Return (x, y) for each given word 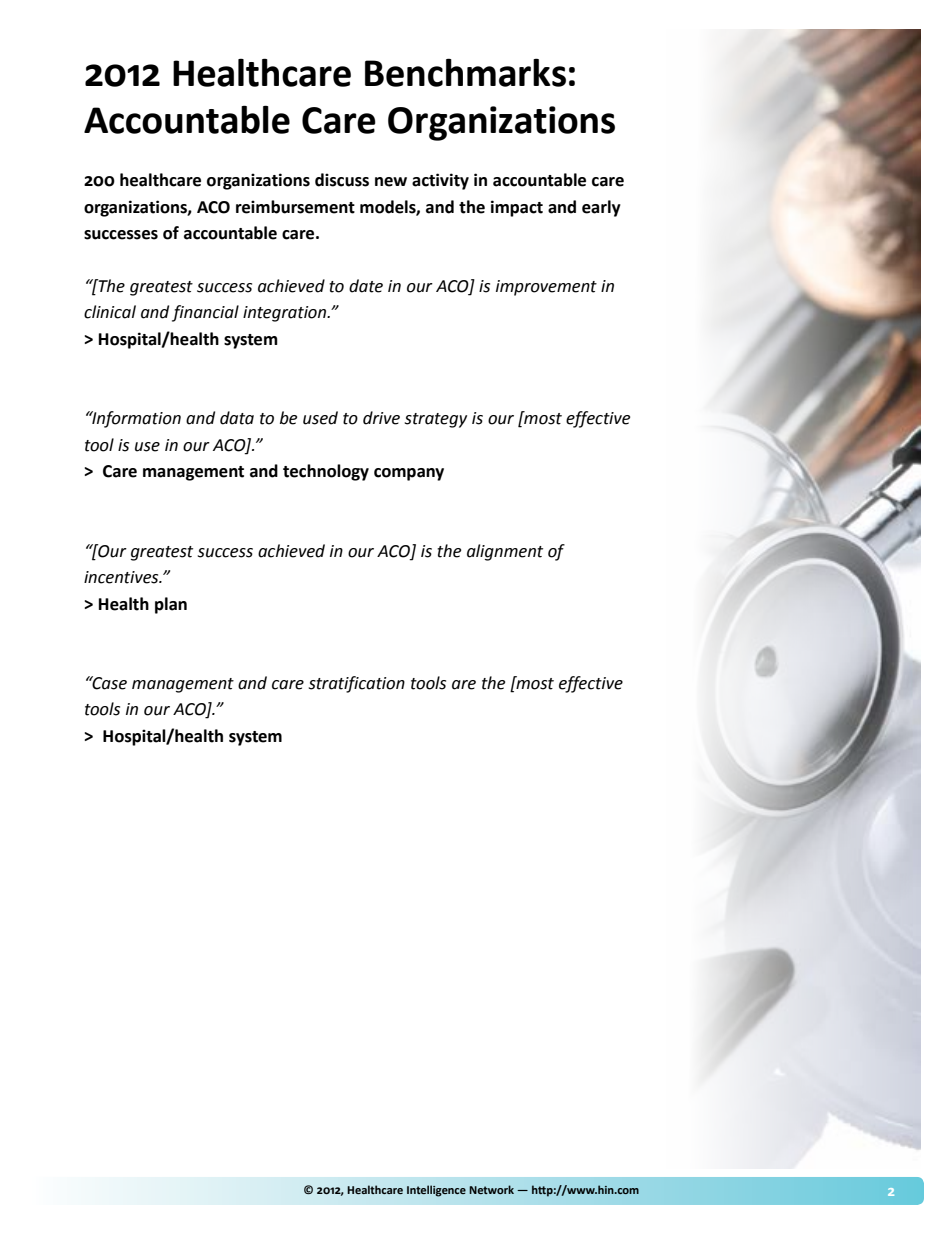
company (409, 474)
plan (171, 605)
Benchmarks (465, 72)
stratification (357, 684)
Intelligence (436, 1191)
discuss (342, 180)
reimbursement (295, 207)
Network (491, 1189)
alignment (505, 552)
